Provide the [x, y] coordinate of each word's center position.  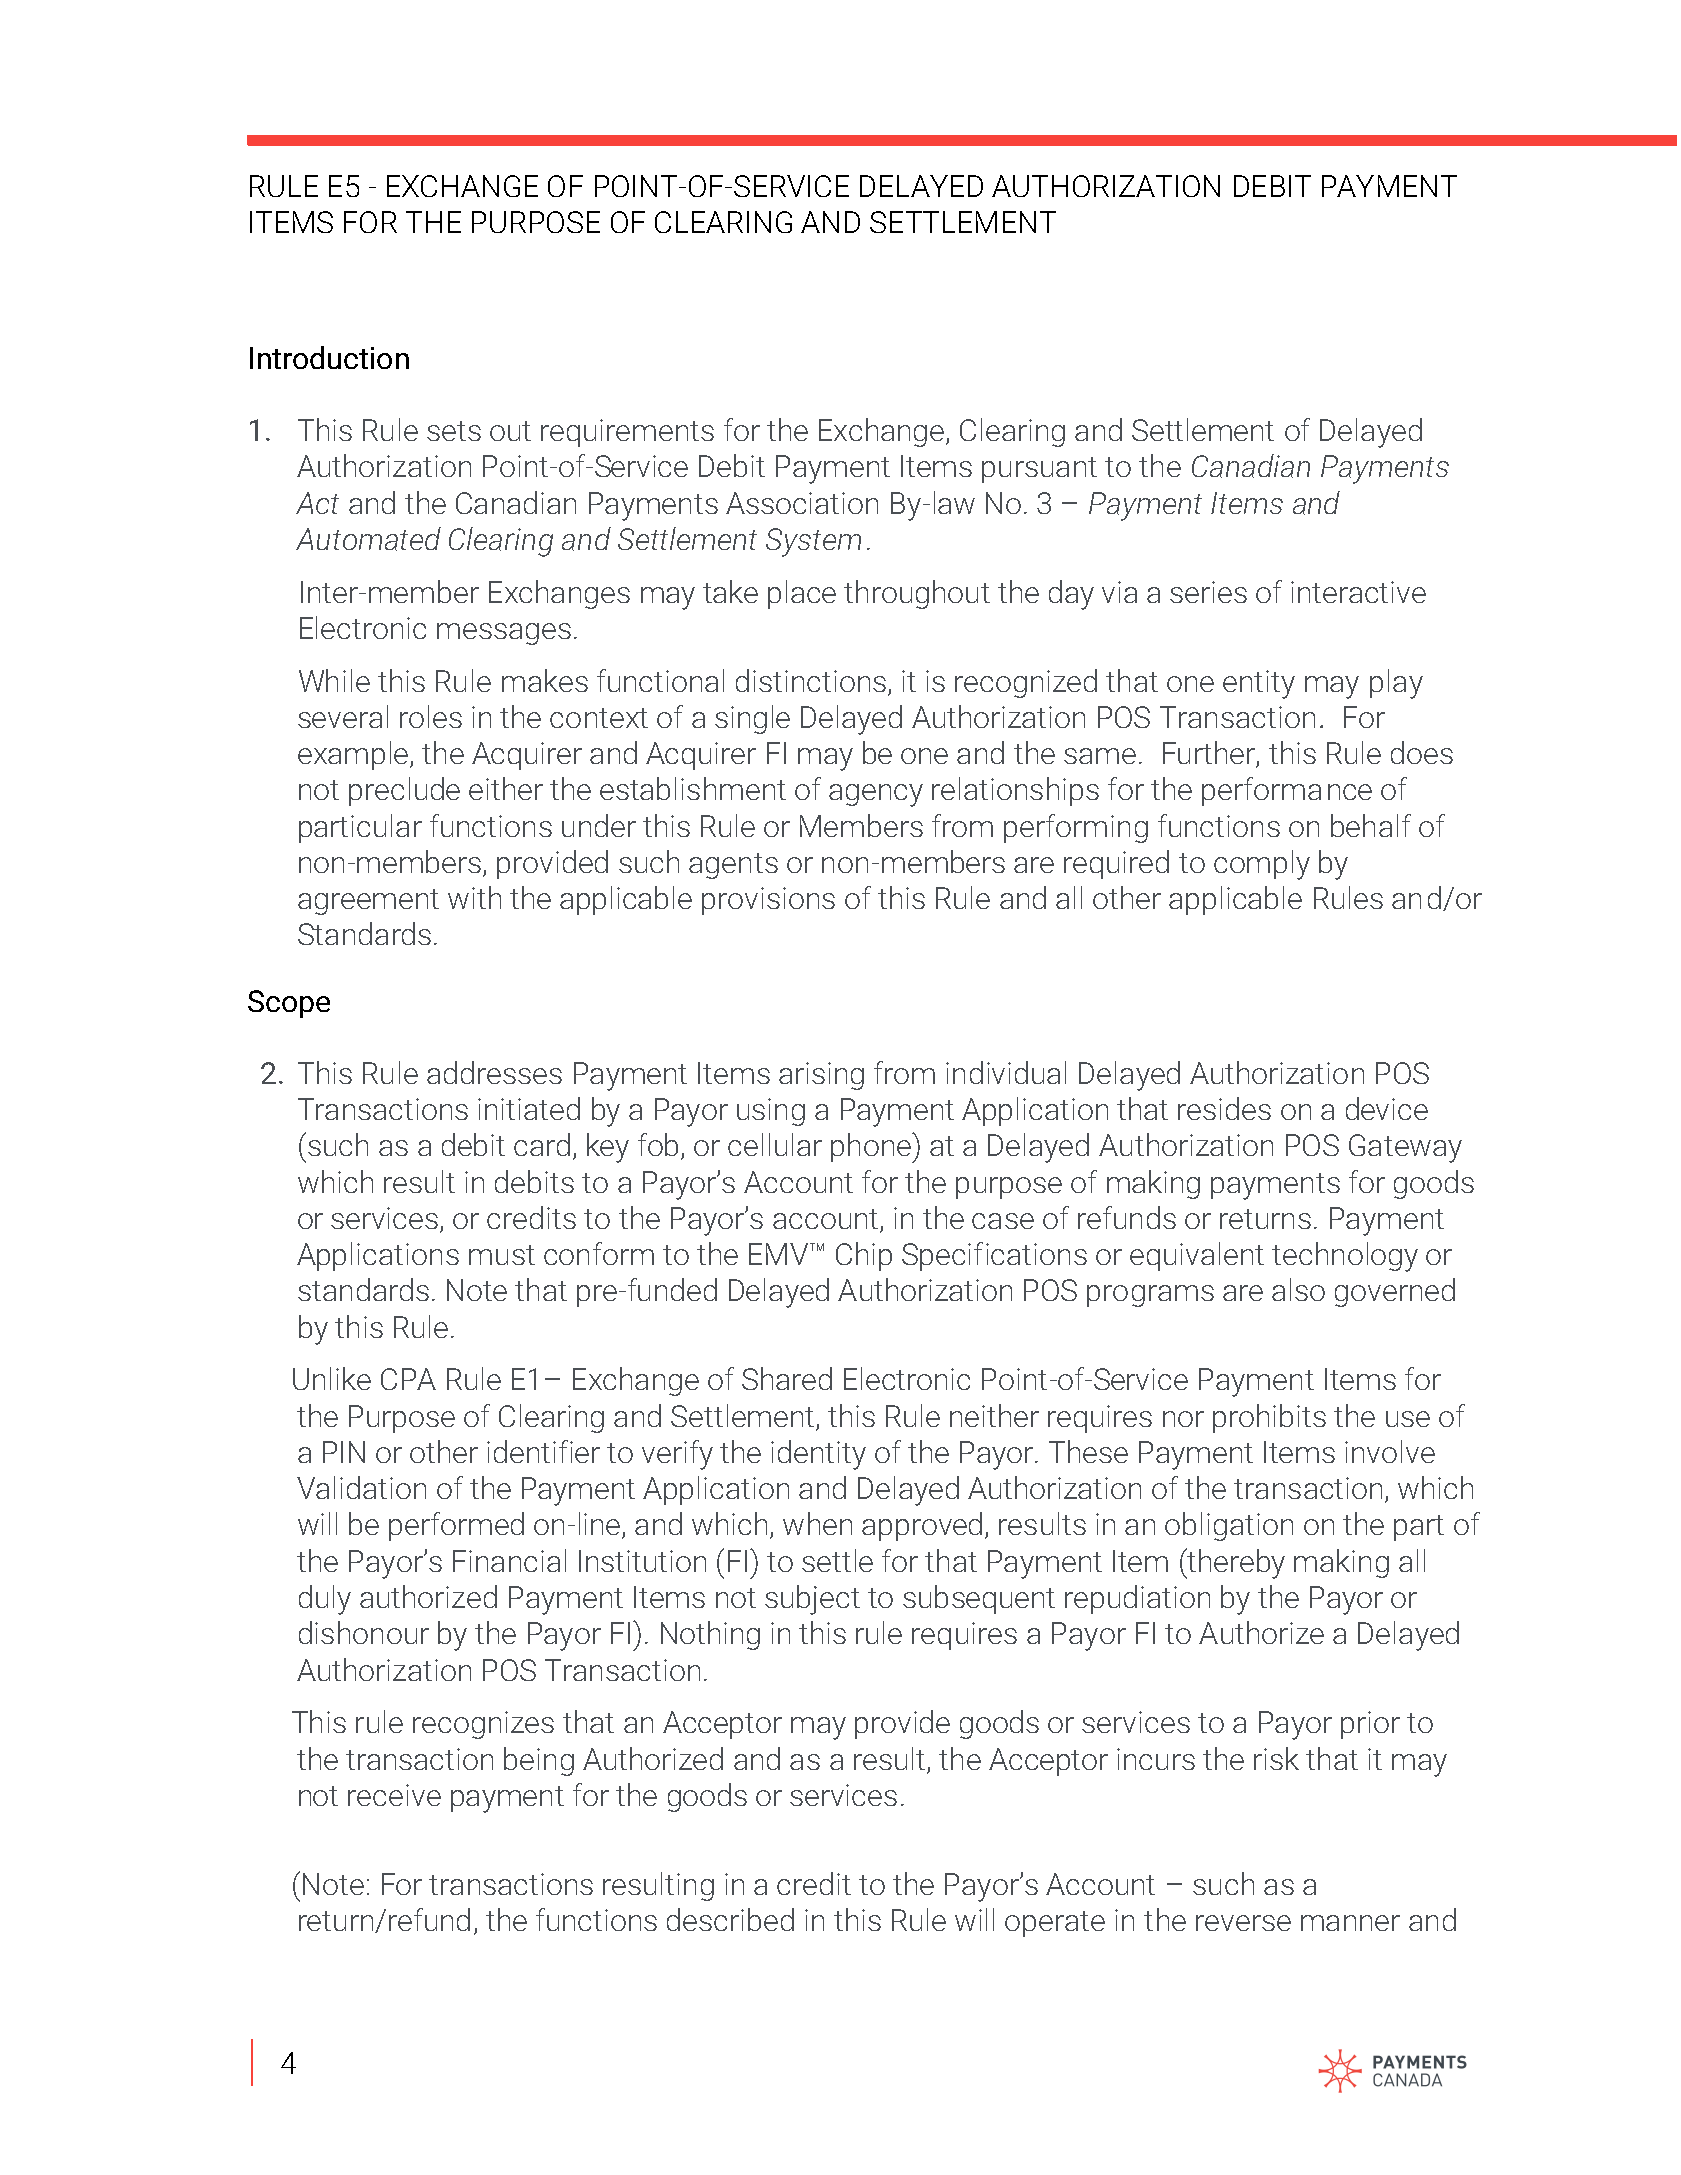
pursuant [1039, 470]
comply [1262, 865]
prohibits [1269, 1418]
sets [454, 431]
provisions [768, 901]
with [474, 897]
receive [394, 1795]
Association [802, 503]
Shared [787, 1378]
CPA [408, 1379]
